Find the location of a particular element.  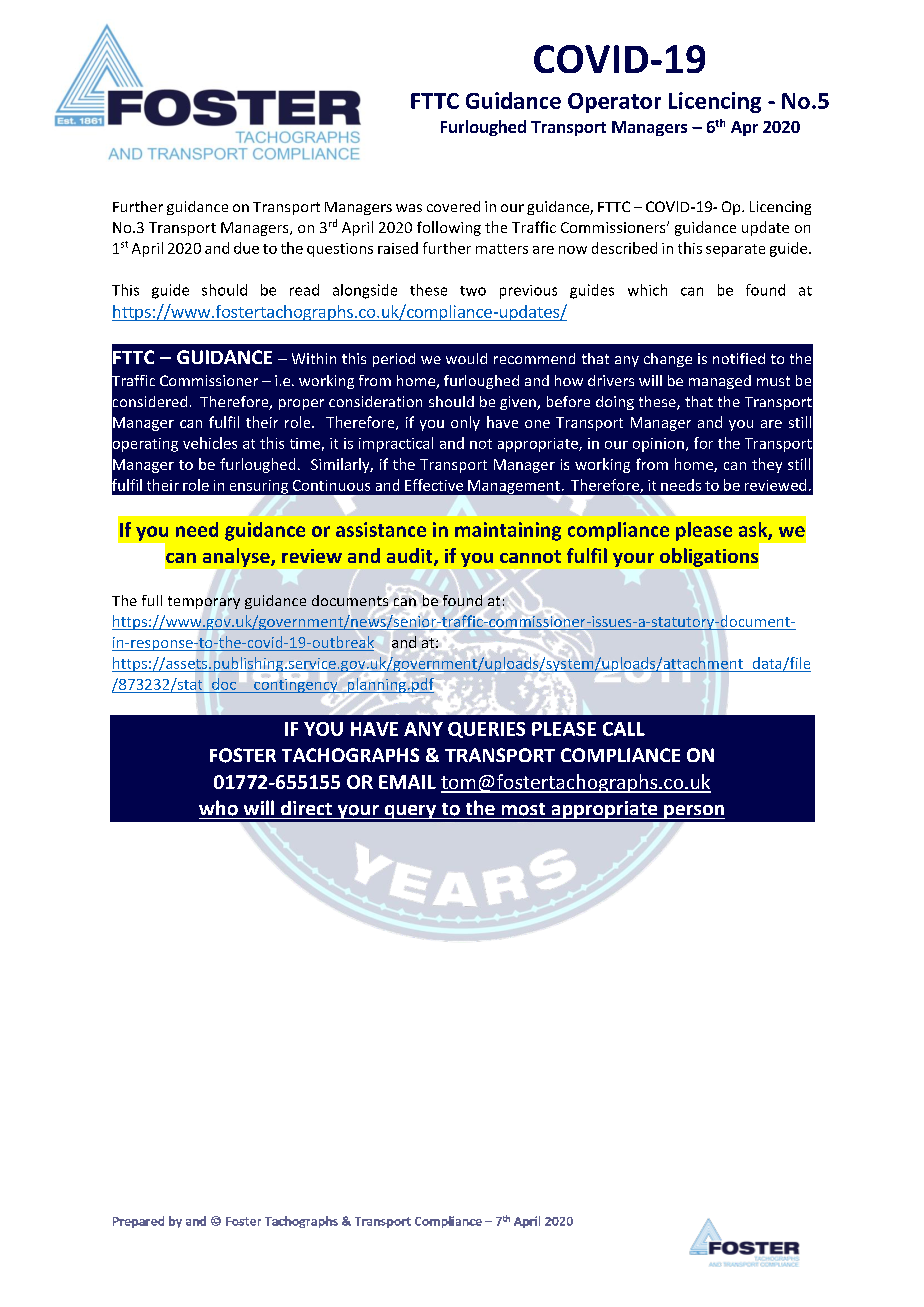

who is located at coordinates (218, 808).
